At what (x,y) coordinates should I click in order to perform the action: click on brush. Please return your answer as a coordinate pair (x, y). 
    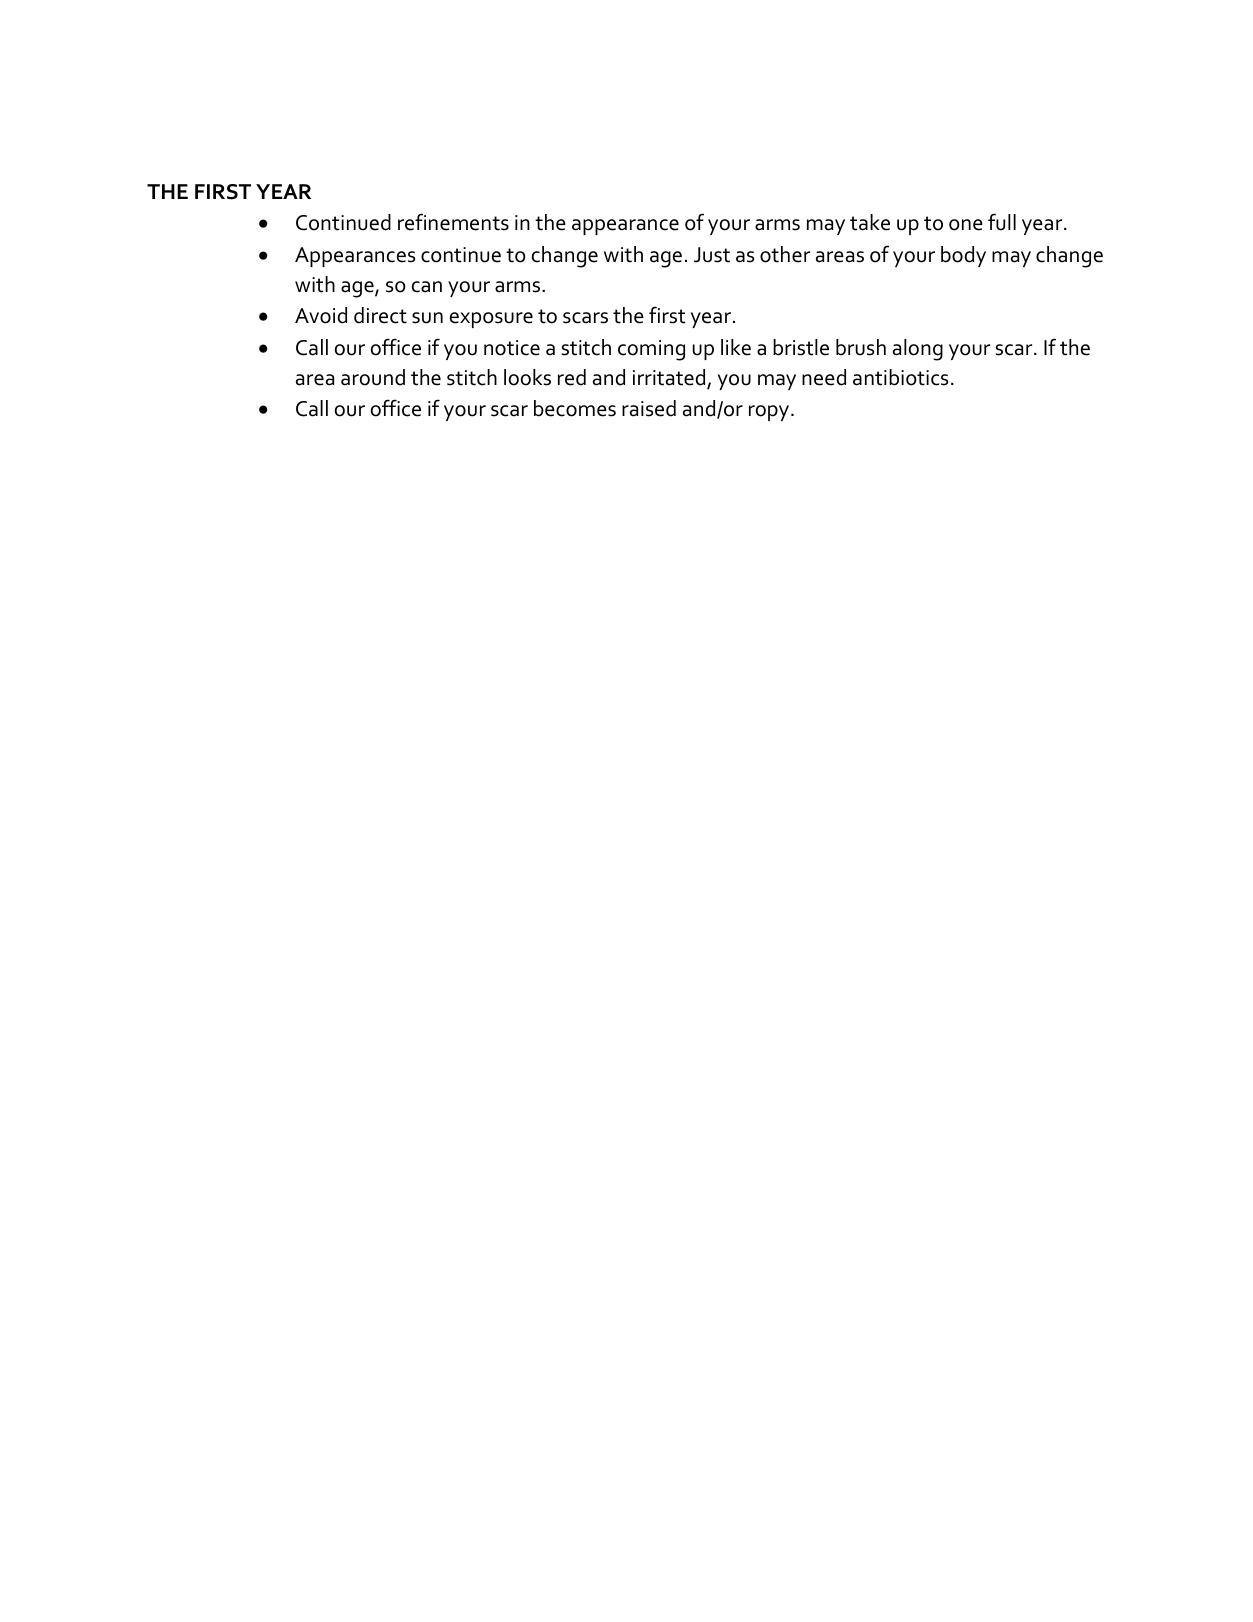
    Looking at the image, I should click on (861, 347).
